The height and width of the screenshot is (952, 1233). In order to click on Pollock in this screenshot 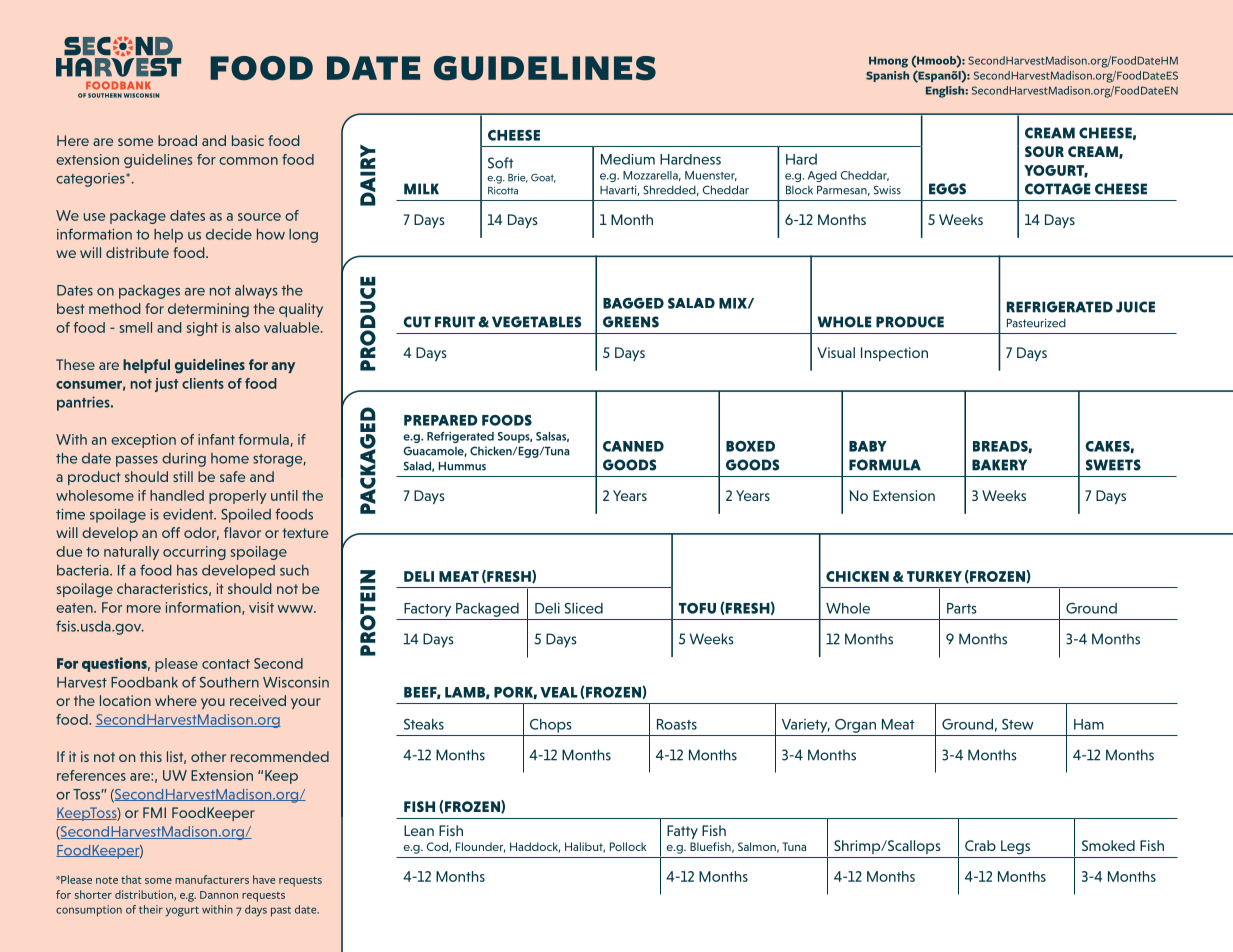, I will do `click(628, 846)`.
